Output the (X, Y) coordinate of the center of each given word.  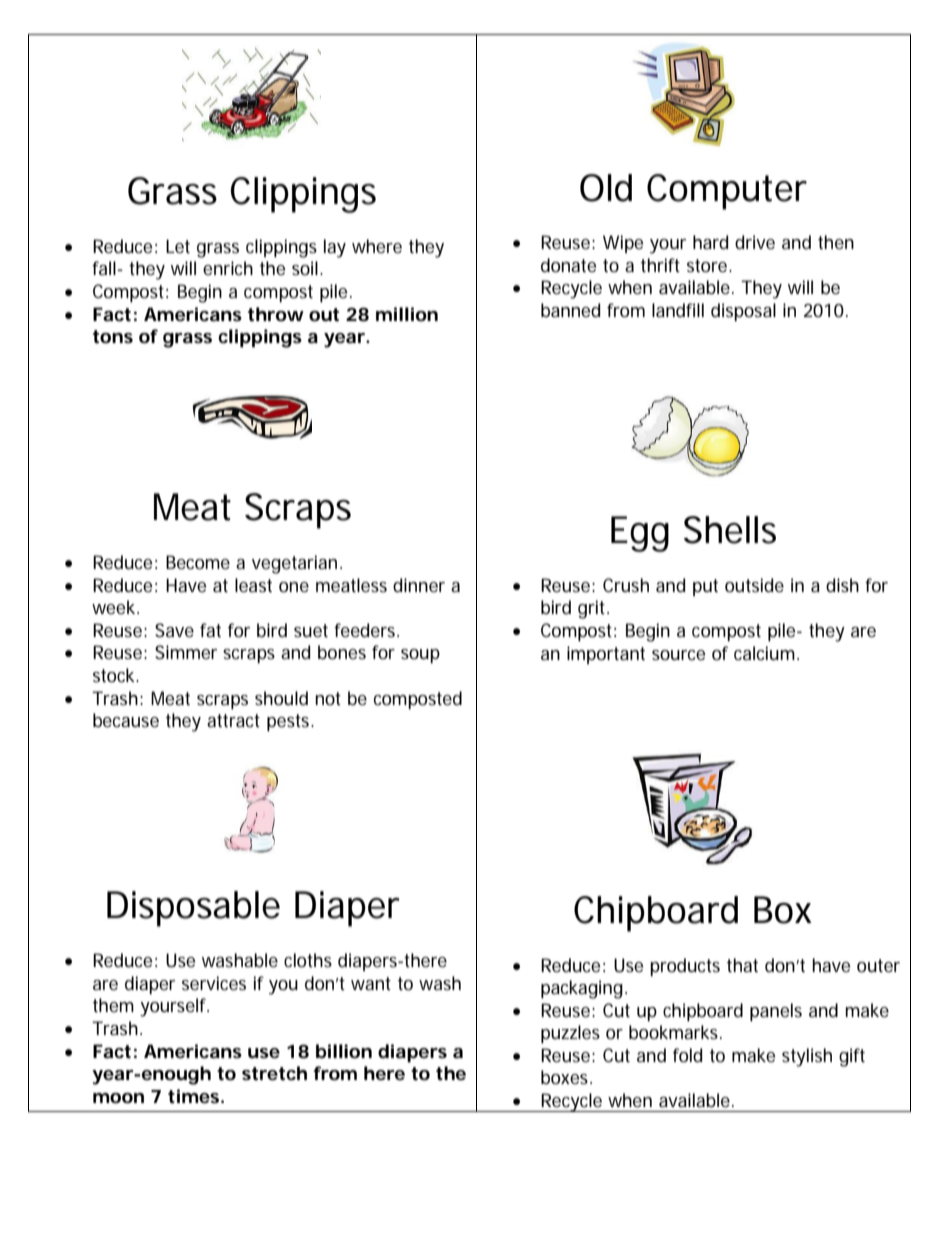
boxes (566, 1077)
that (742, 965)
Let (178, 246)
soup (420, 656)
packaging (582, 989)
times (193, 1096)
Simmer (186, 652)
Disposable (193, 909)
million (407, 314)
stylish (807, 1057)
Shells (730, 530)
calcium (764, 653)
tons (113, 336)
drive (755, 242)
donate (568, 265)
